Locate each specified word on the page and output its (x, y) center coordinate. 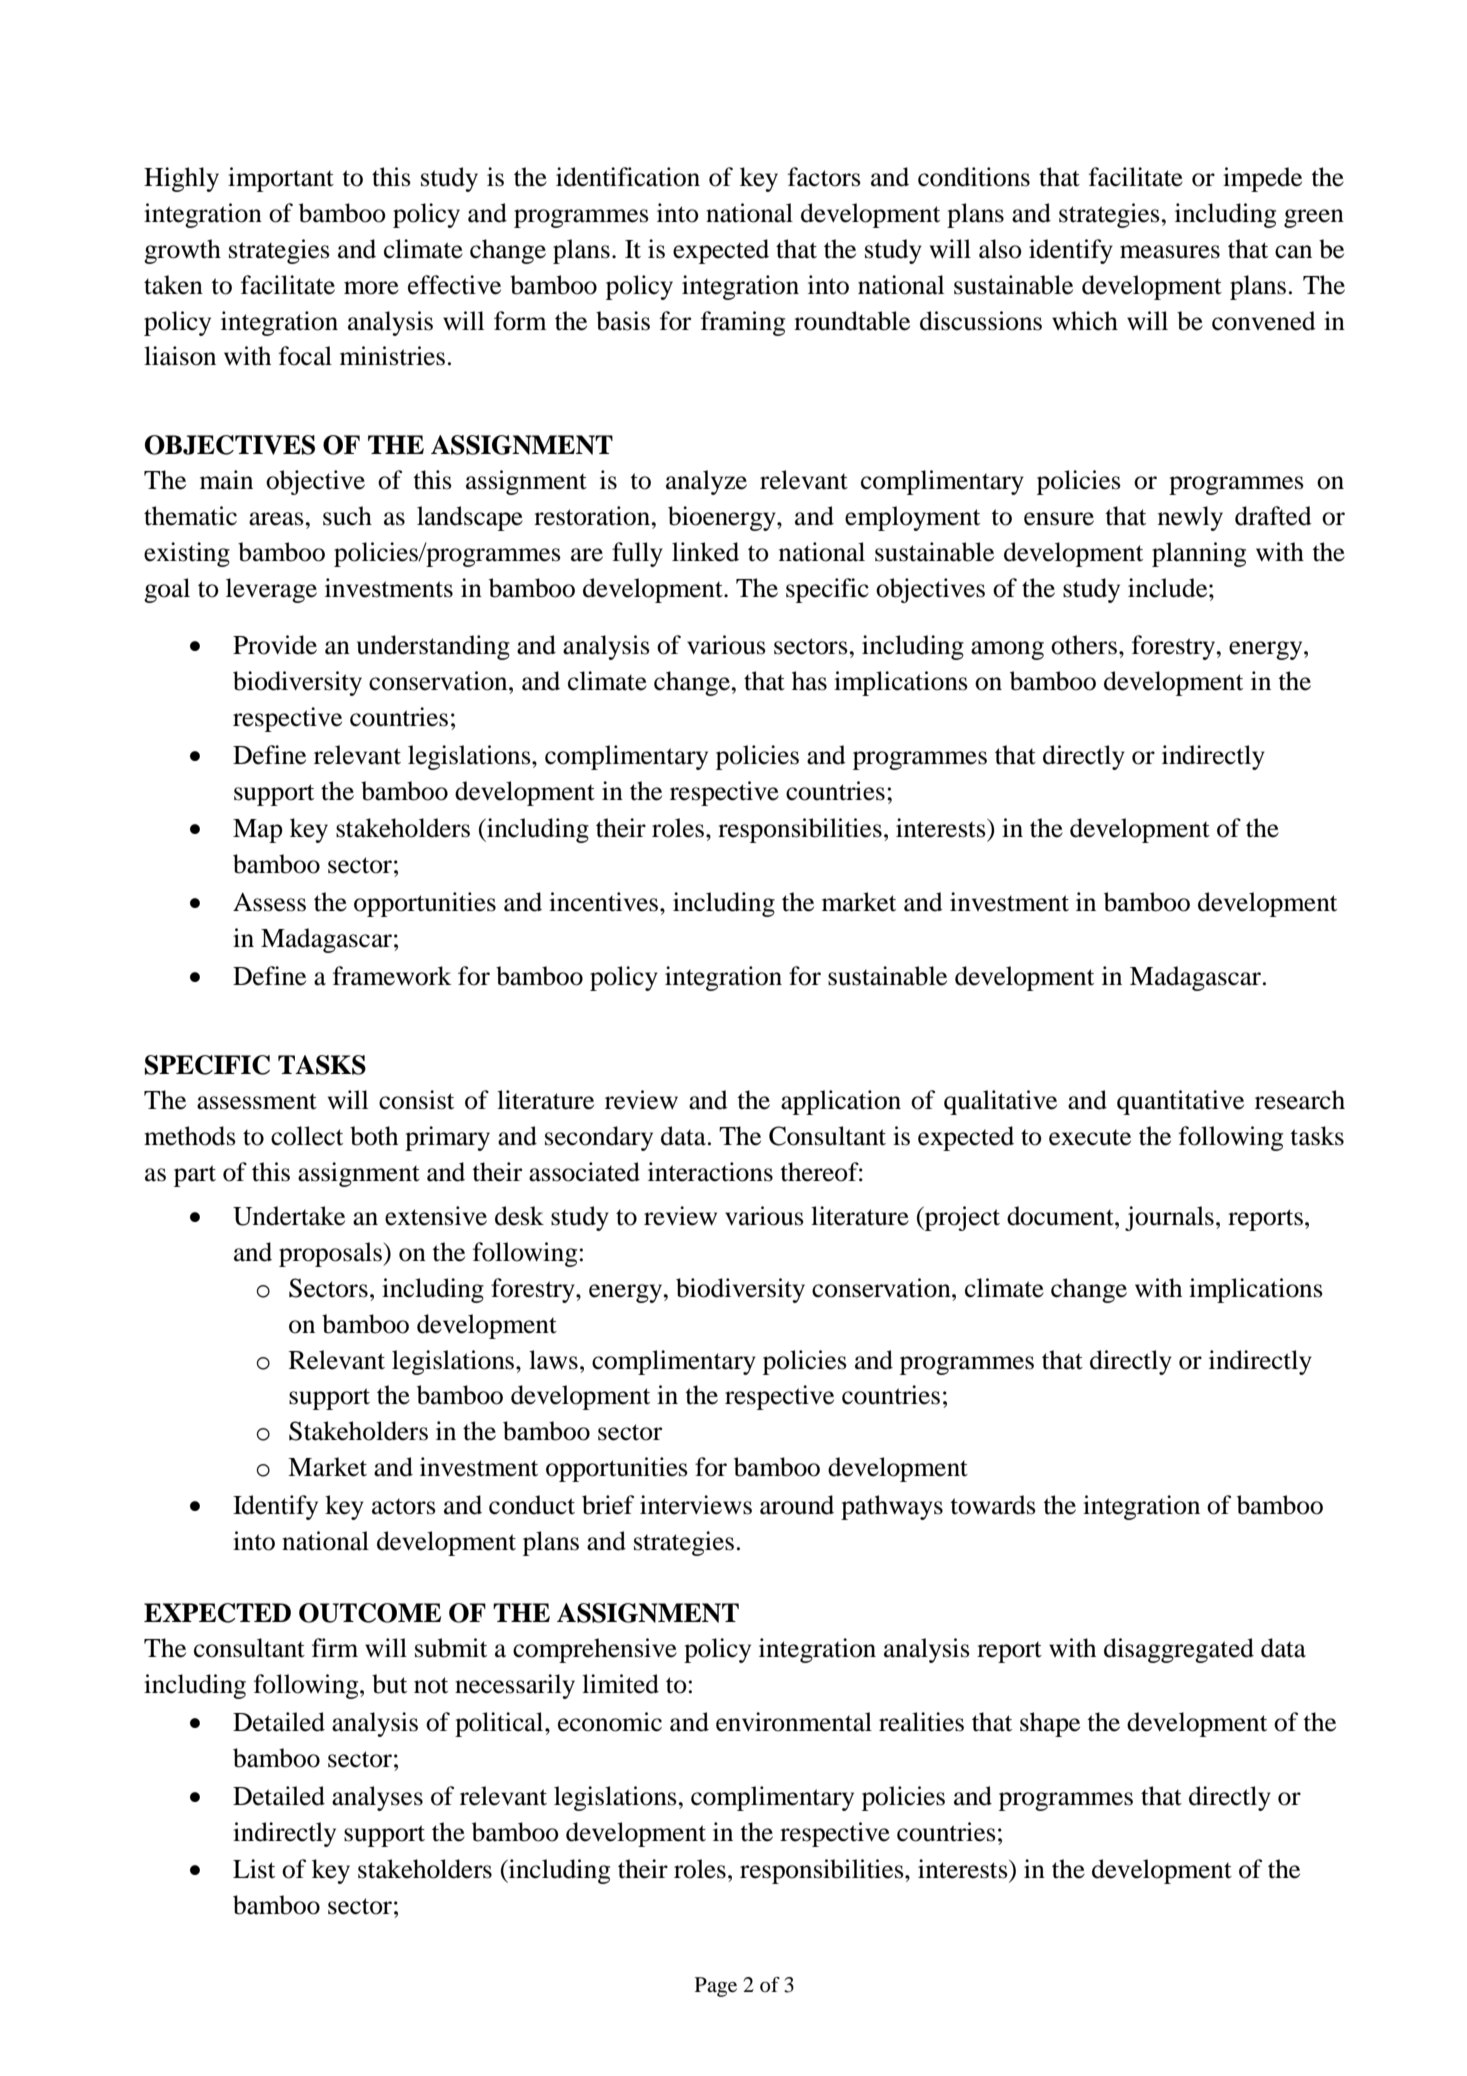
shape (1050, 1724)
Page (716, 1987)
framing (743, 323)
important (281, 179)
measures (1170, 252)
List (254, 1869)
